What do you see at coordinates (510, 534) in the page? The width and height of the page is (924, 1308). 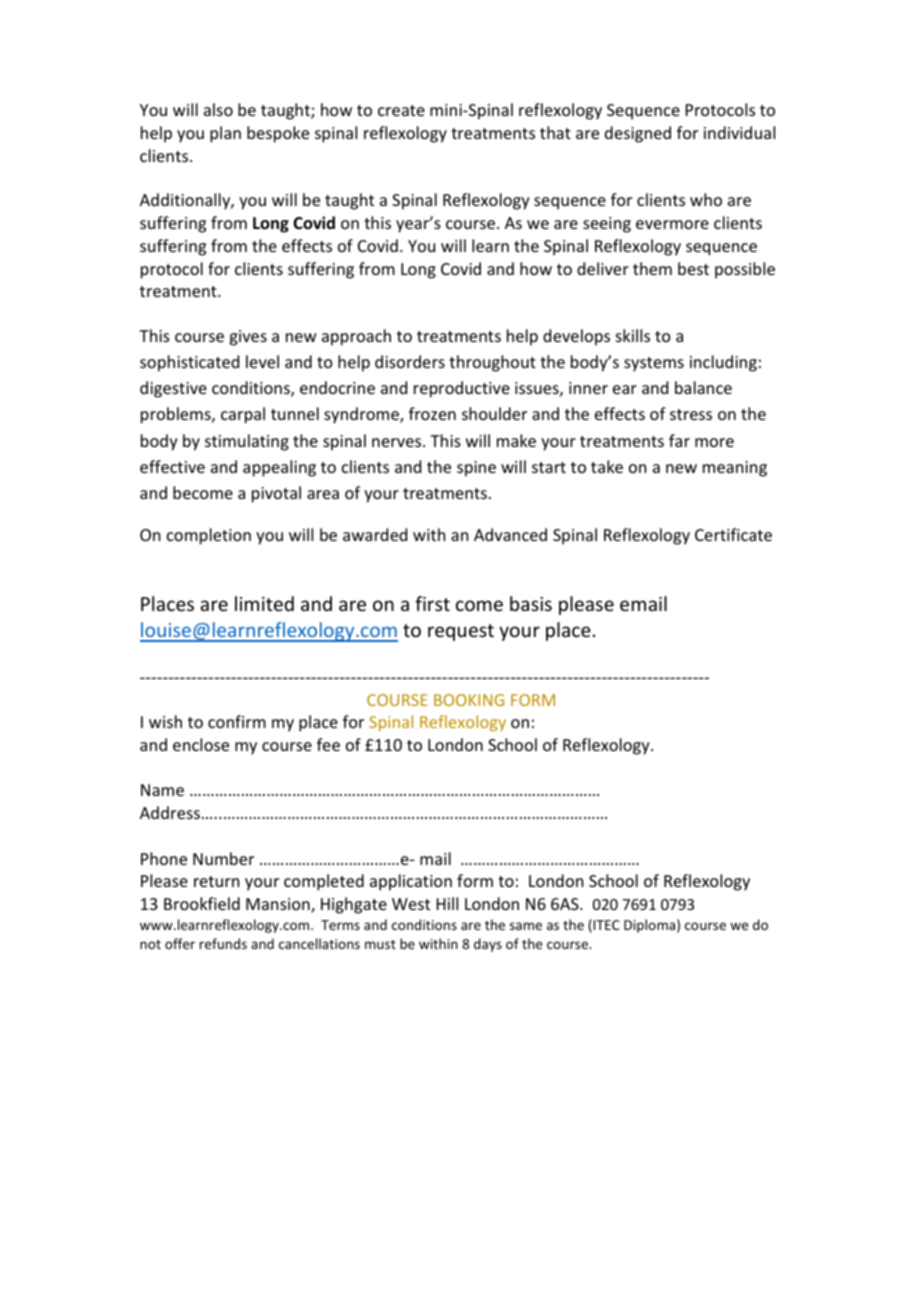 I see `Advanced` at bounding box center [510, 534].
